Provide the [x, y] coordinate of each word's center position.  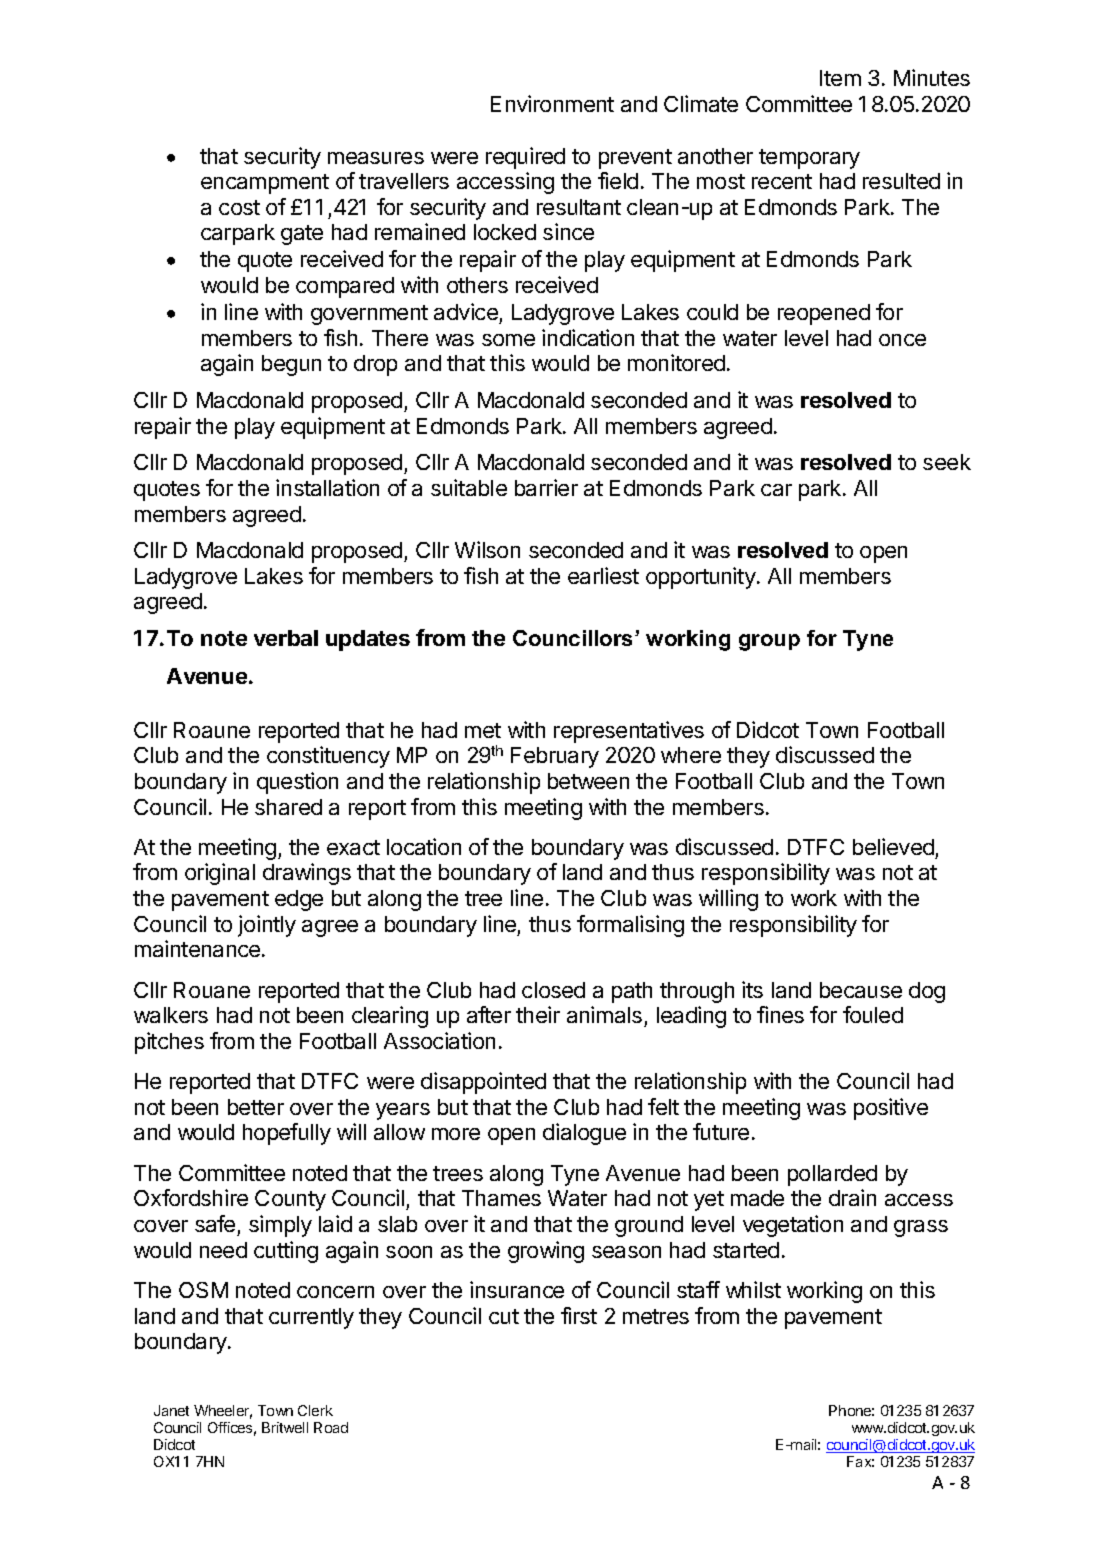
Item [840, 78]
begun [291, 365]
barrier [546, 487]
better [256, 1107]
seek [947, 462]
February [555, 757]
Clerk [315, 1410]
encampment [265, 184]
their [538, 1014]
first [579, 1315]
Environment [552, 103]
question [297, 783]
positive [891, 1109]
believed [893, 846]
